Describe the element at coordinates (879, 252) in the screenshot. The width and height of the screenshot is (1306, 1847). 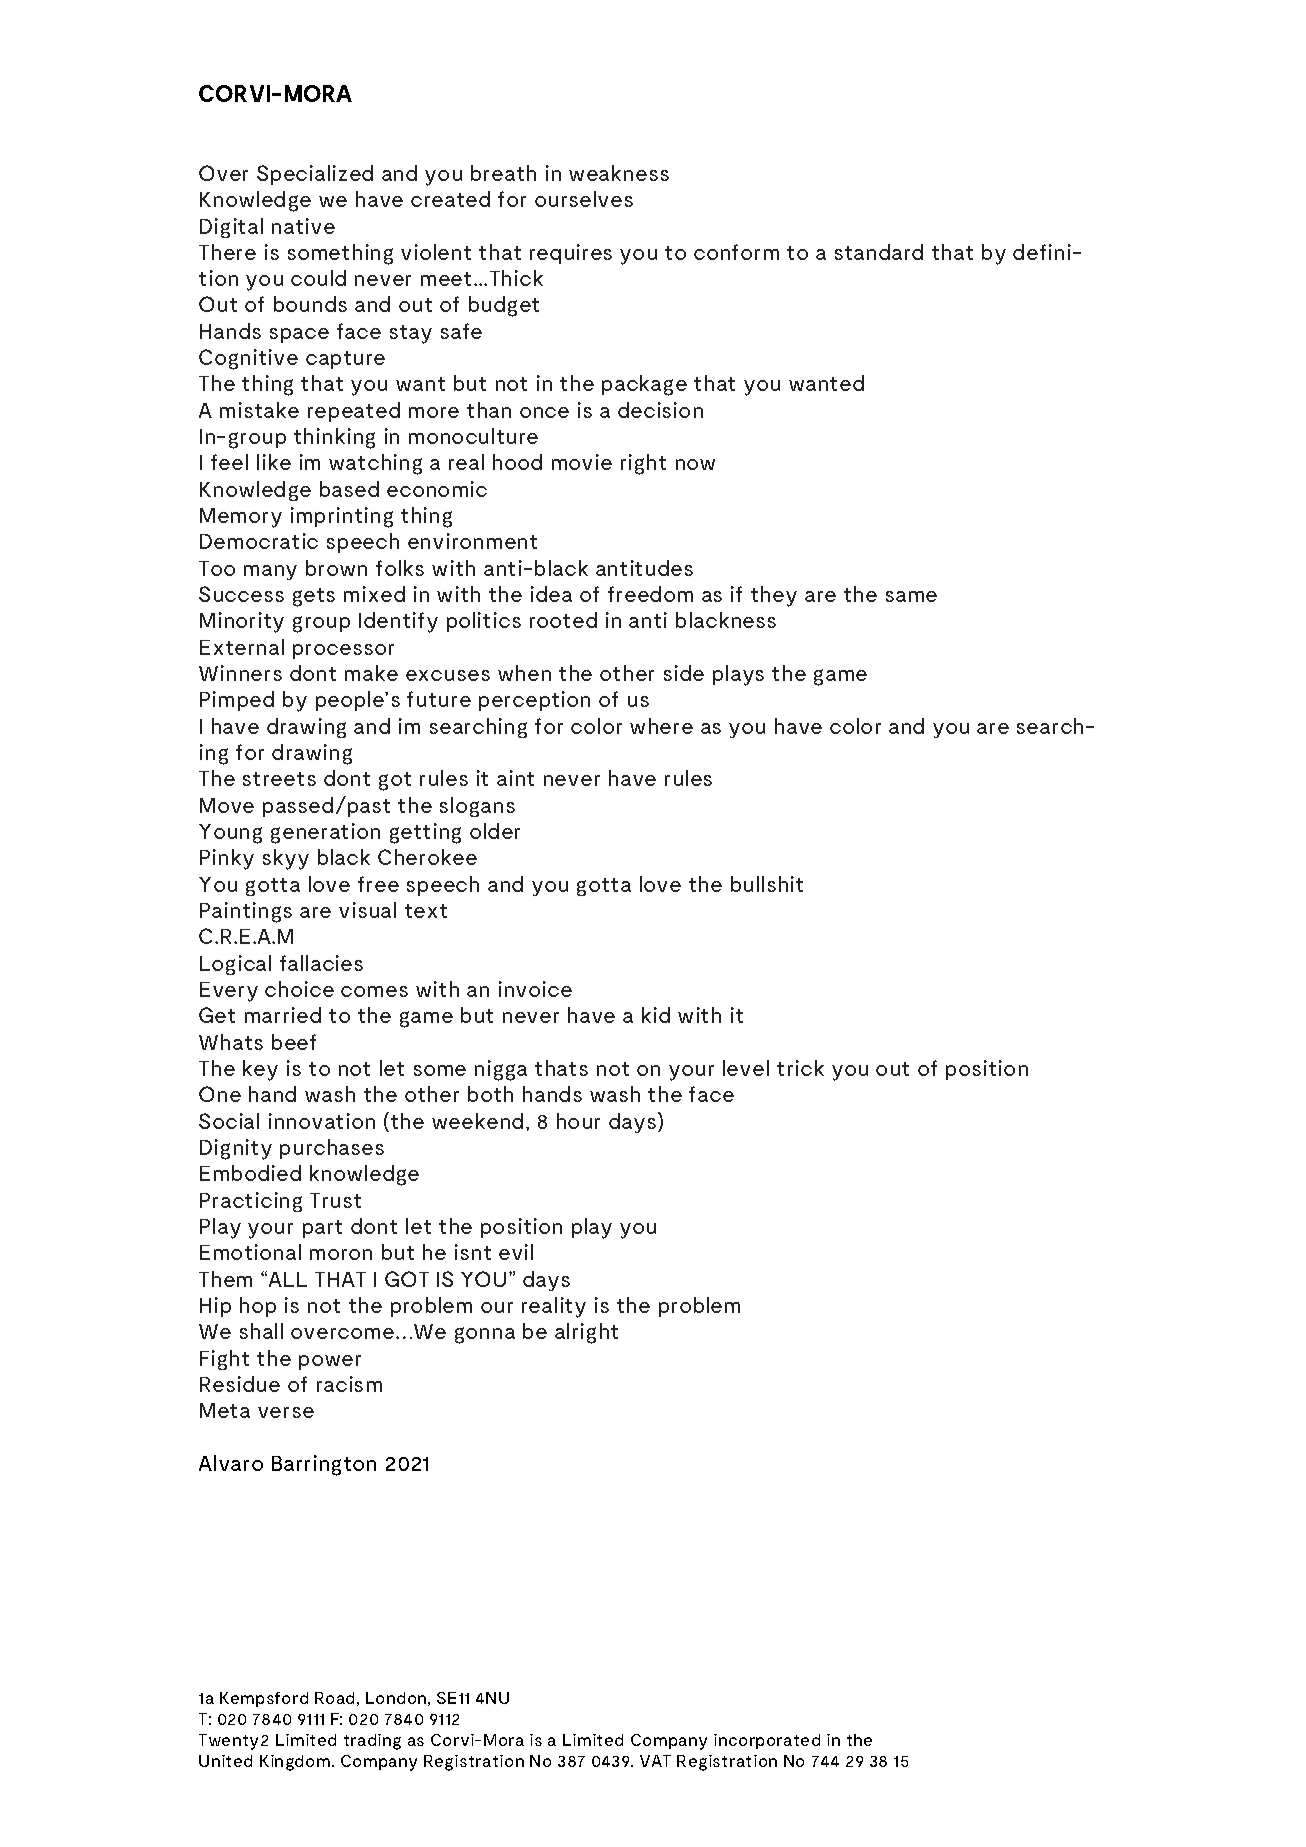
I see `standard` at that location.
